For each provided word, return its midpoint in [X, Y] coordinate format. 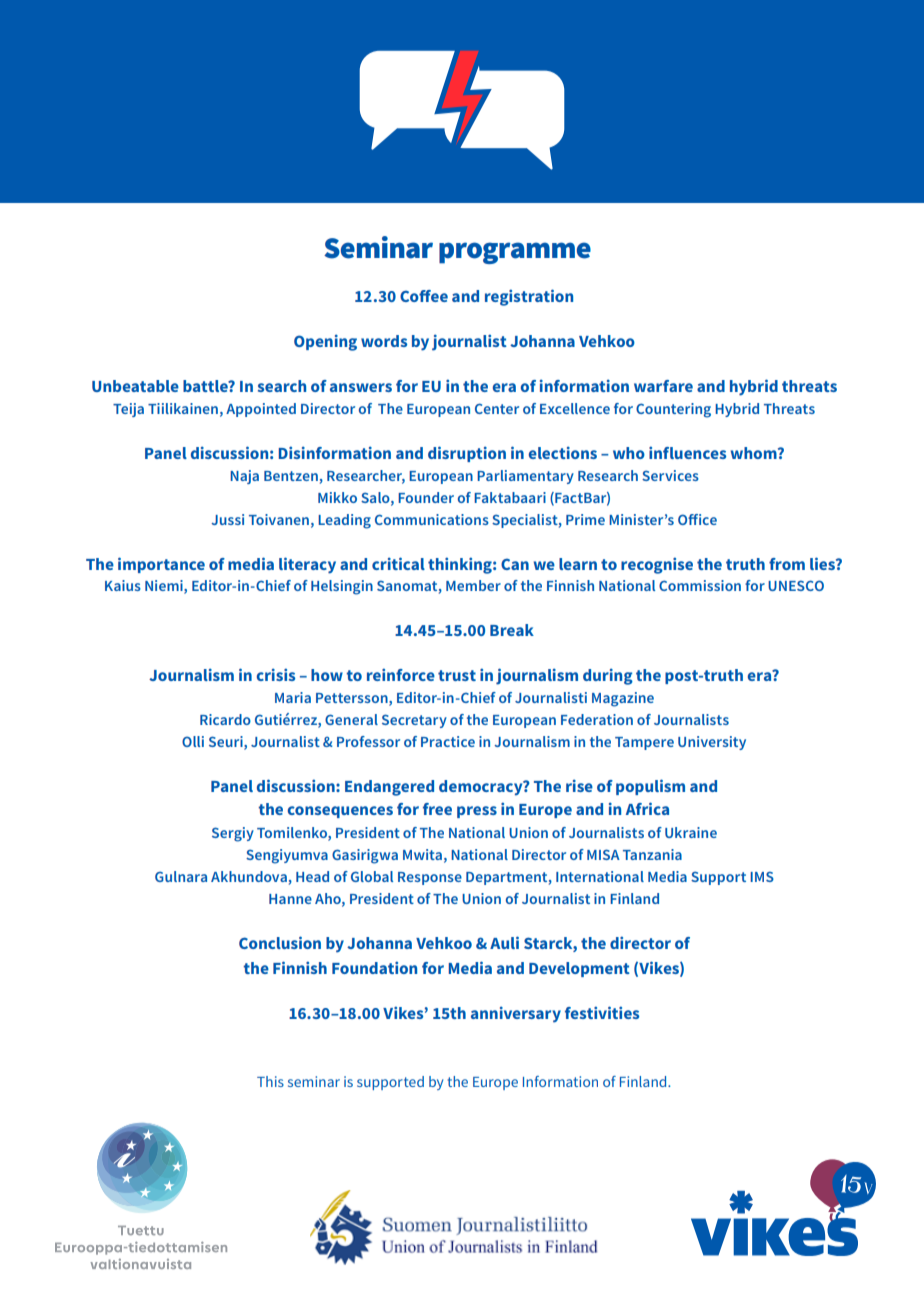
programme [515, 253]
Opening [325, 343]
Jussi [227, 519]
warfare [663, 386]
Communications [432, 519]
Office [697, 519]
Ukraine [691, 832]
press [477, 812]
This [270, 1081]
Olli [193, 741]
